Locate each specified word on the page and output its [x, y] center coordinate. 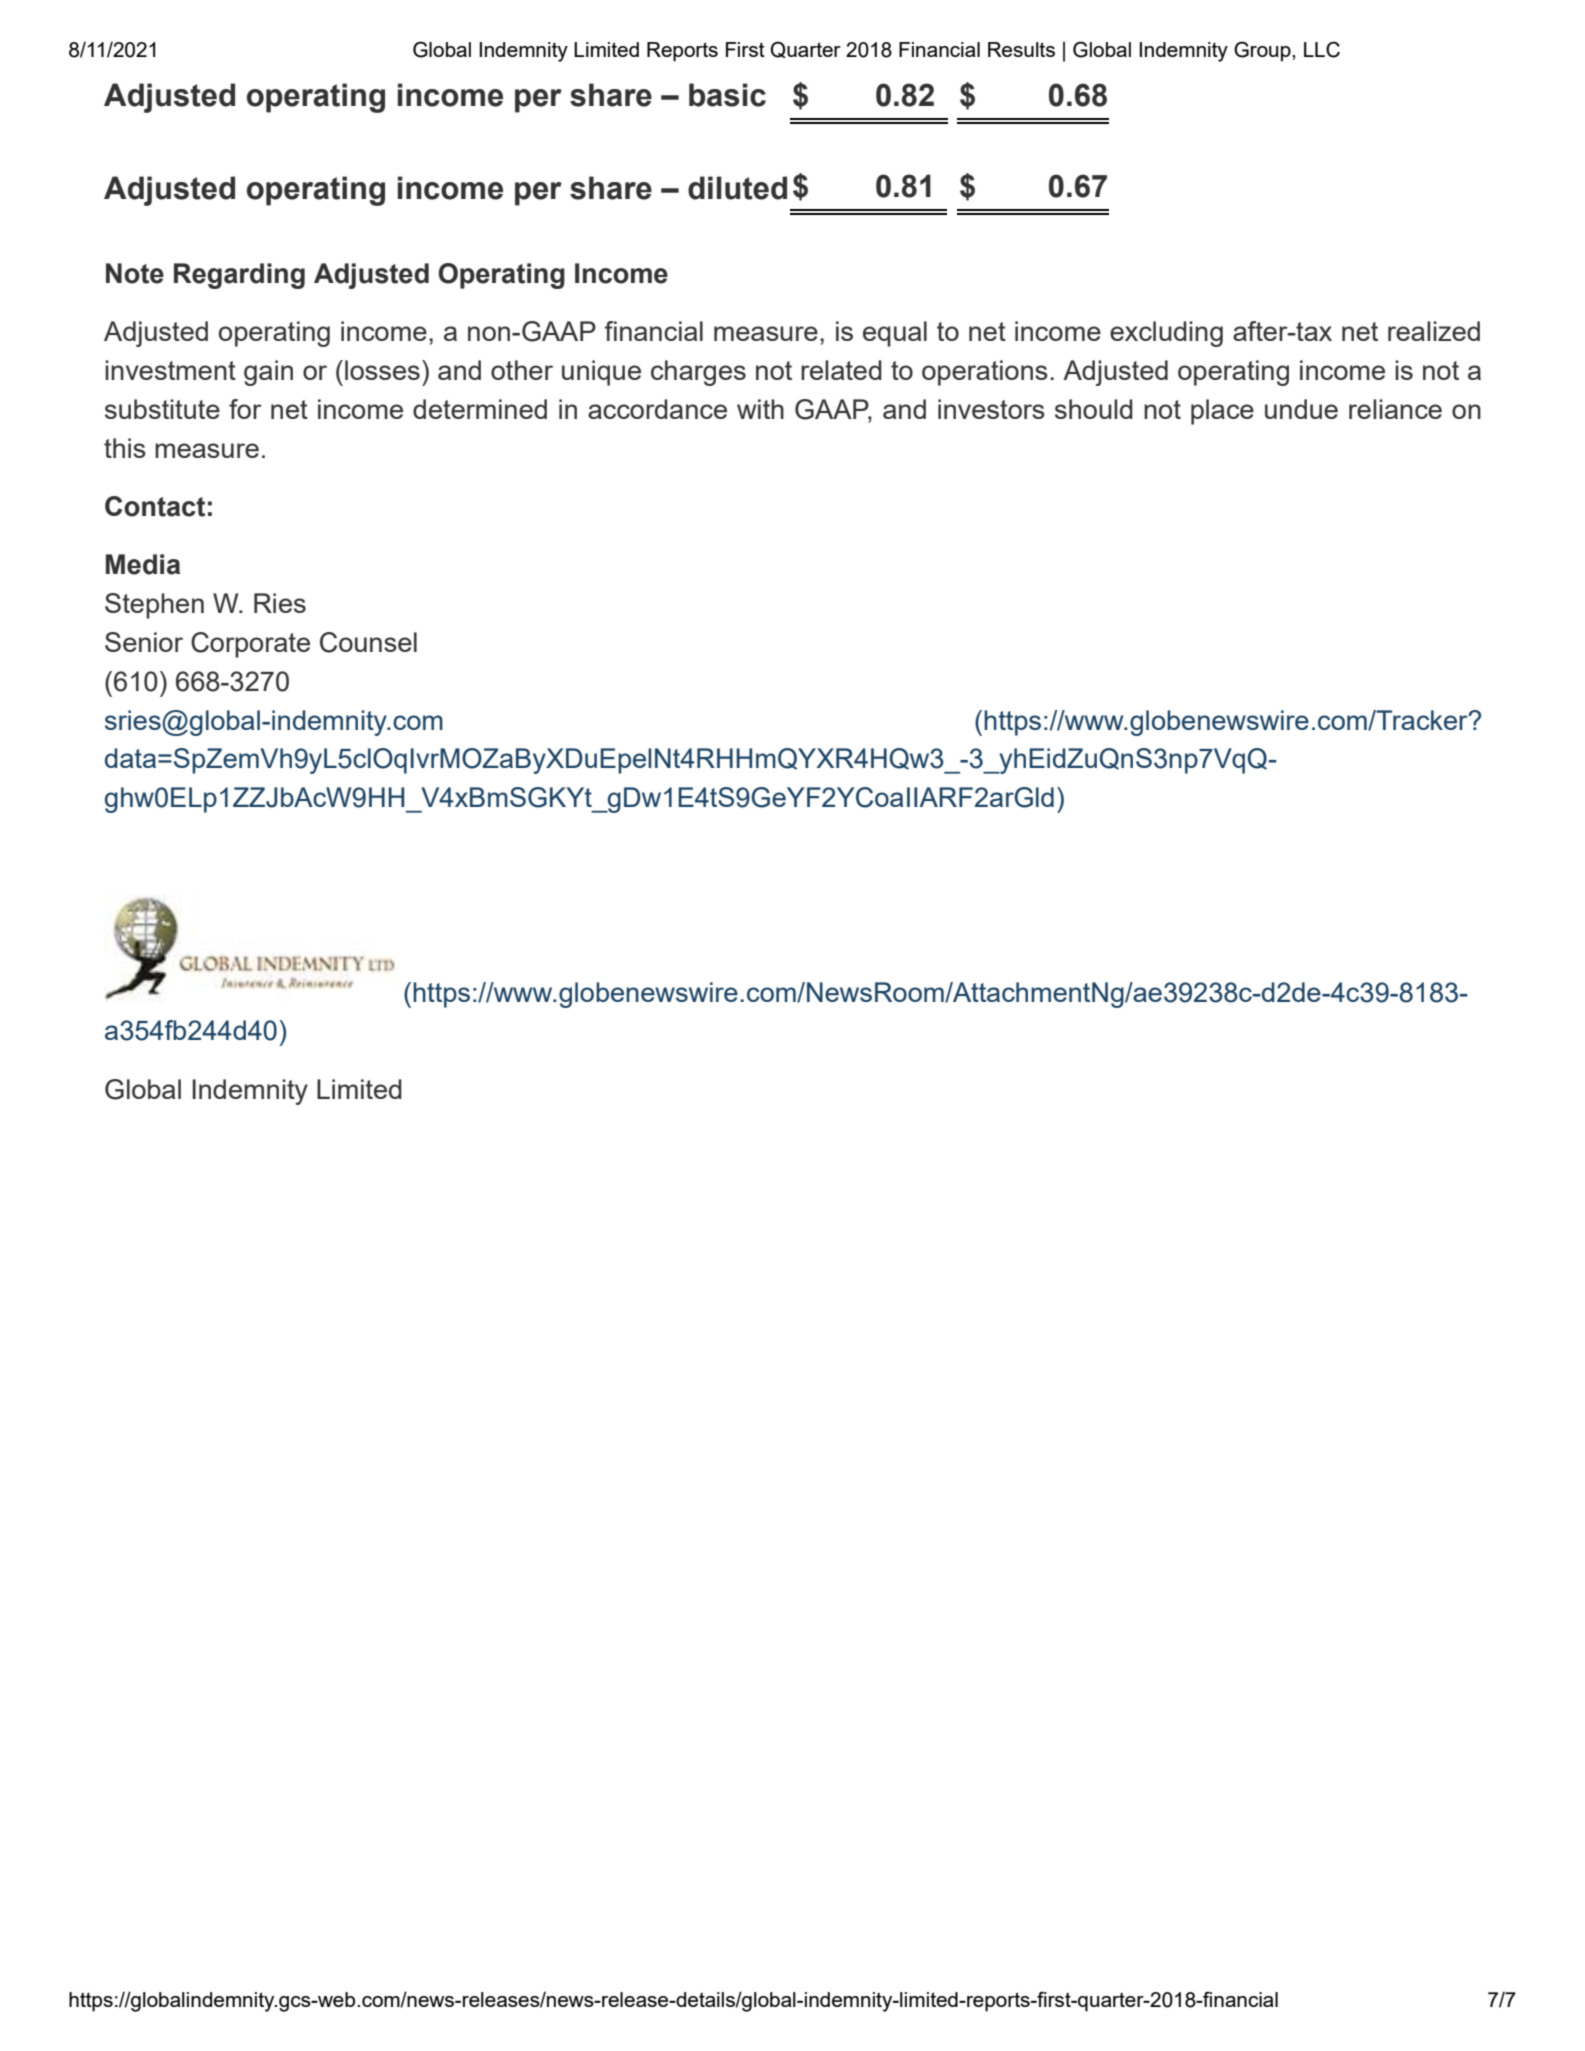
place [1222, 412]
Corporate [250, 645]
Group [1263, 51]
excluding [1166, 334]
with [760, 409]
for [245, 409]
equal [895, 334]
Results [1021, 49]
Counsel [368, 642]
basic [727, 95]
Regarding [239, 276]
